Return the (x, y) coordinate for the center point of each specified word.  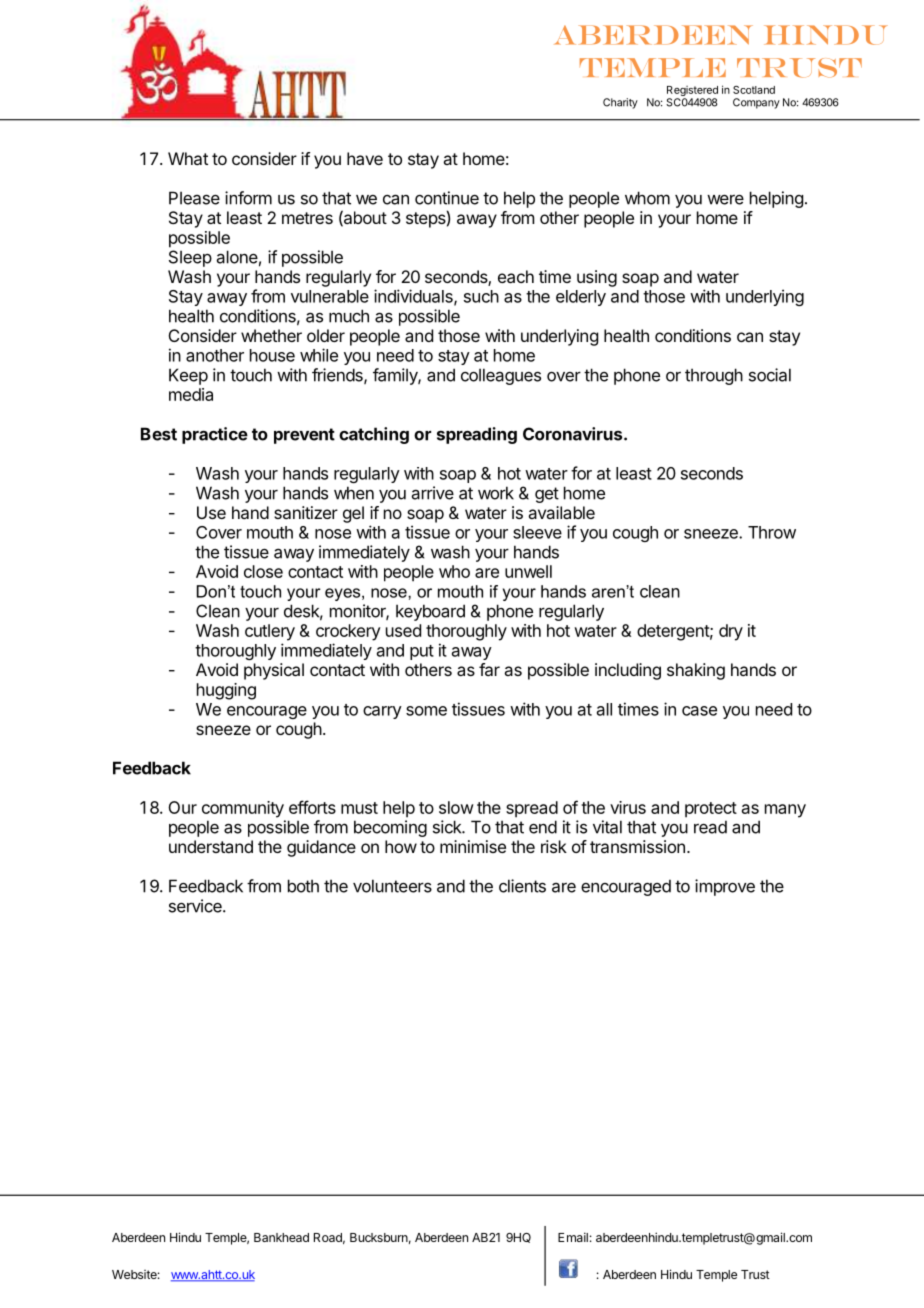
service (196, 906)
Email (573, 1237)
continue (447, 198)
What (188, 158)
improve (725, 887)
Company (756, 103)
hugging (226, 691)
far (489, 669)
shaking (696, 671)
